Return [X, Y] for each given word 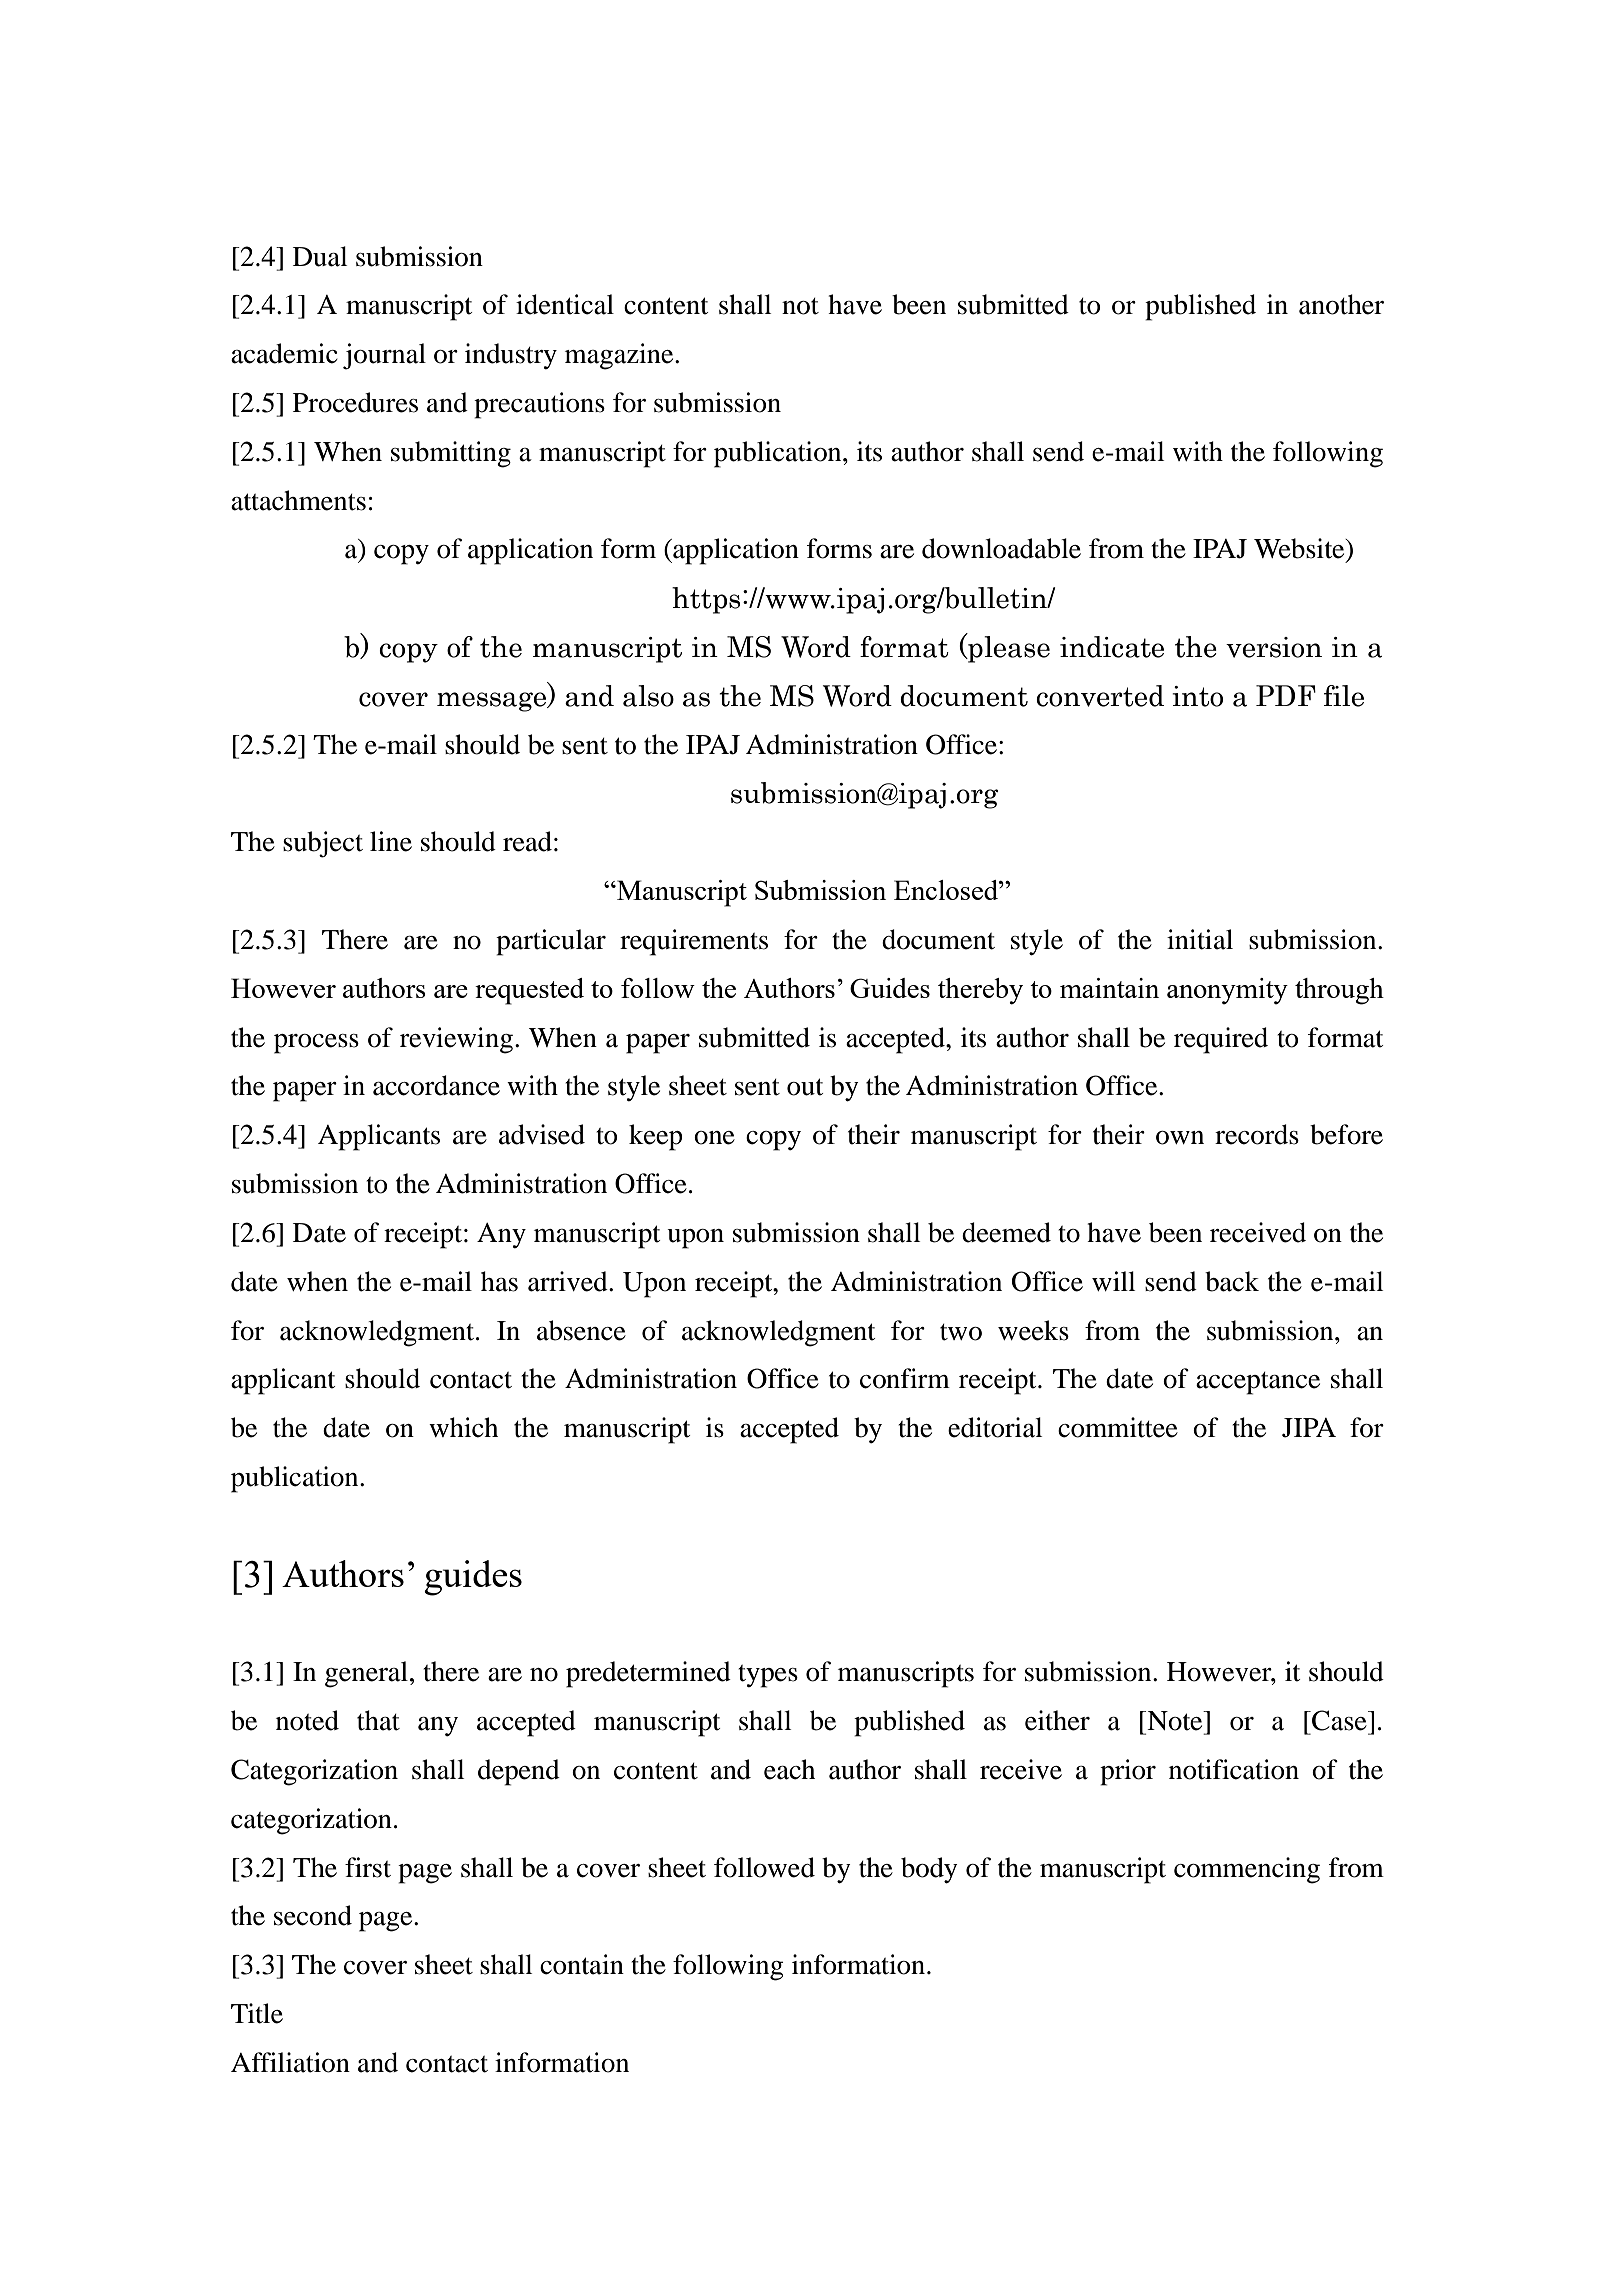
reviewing [456, 1040]
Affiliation [290, 2062]
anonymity [1227, 991]
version [1274, 647]
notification [1234, 1769]
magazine [620, 356]
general [366, 1674]
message [493, 702]
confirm [905, 1378]
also [648, 696]
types [768, 1676]
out [805, 1087]
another [1341, 304]
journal [384, 356]
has [499, 1281]
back [1232, 1281]
